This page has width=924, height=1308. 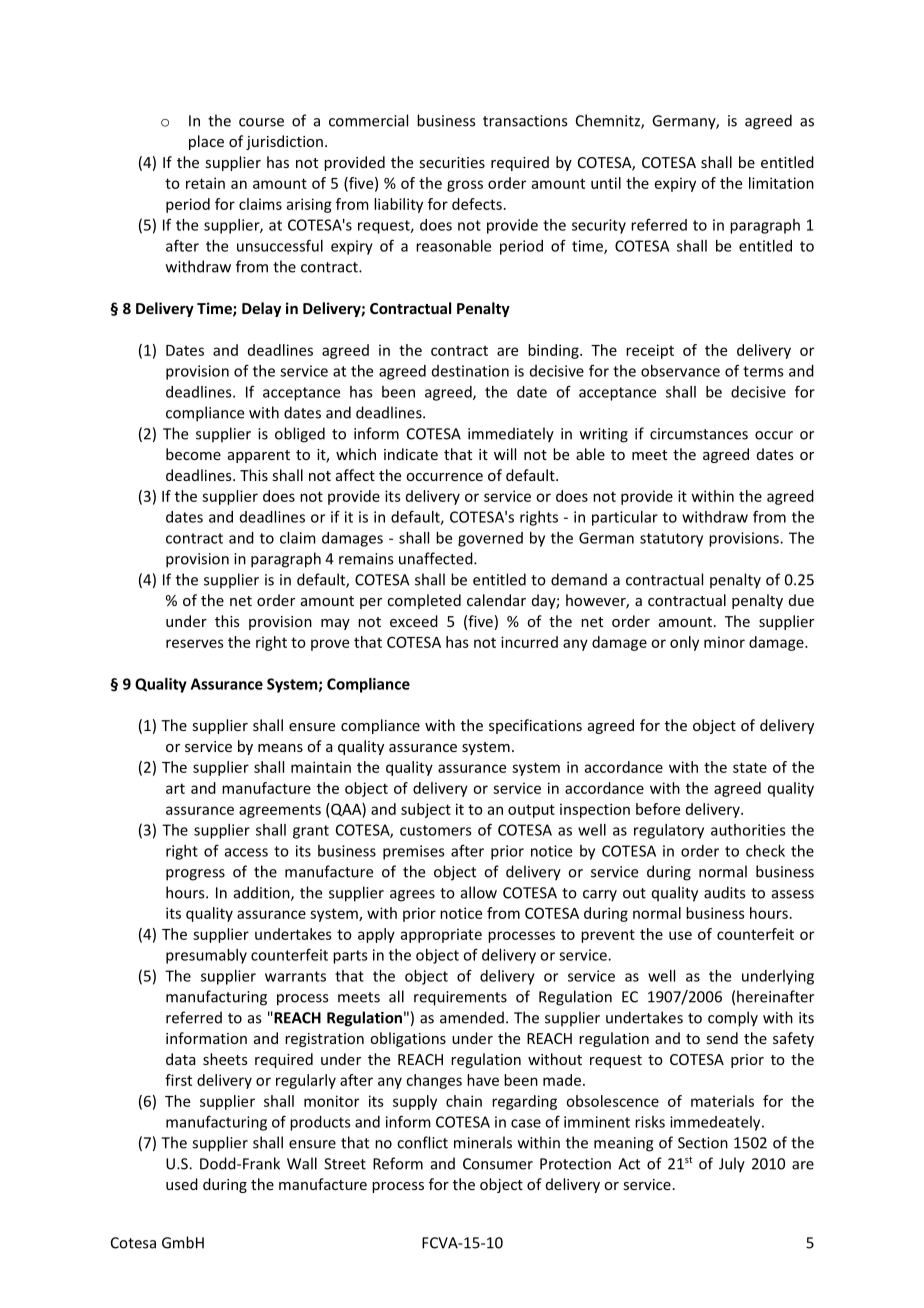 I want to click on jurisdiction, so click(x=284, y=142).
